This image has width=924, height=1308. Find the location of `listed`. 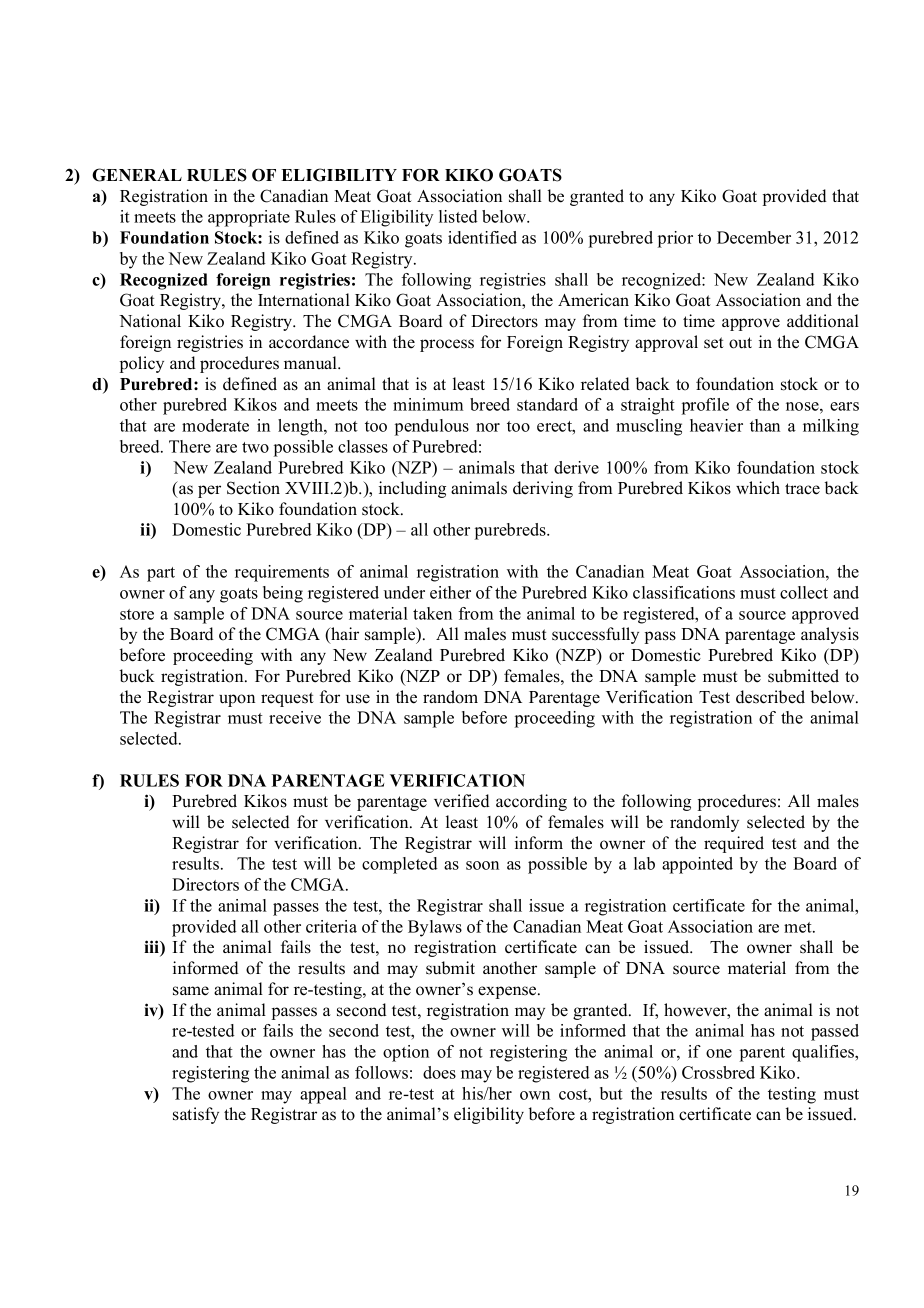

listed is located at coordinates (458, 216).
